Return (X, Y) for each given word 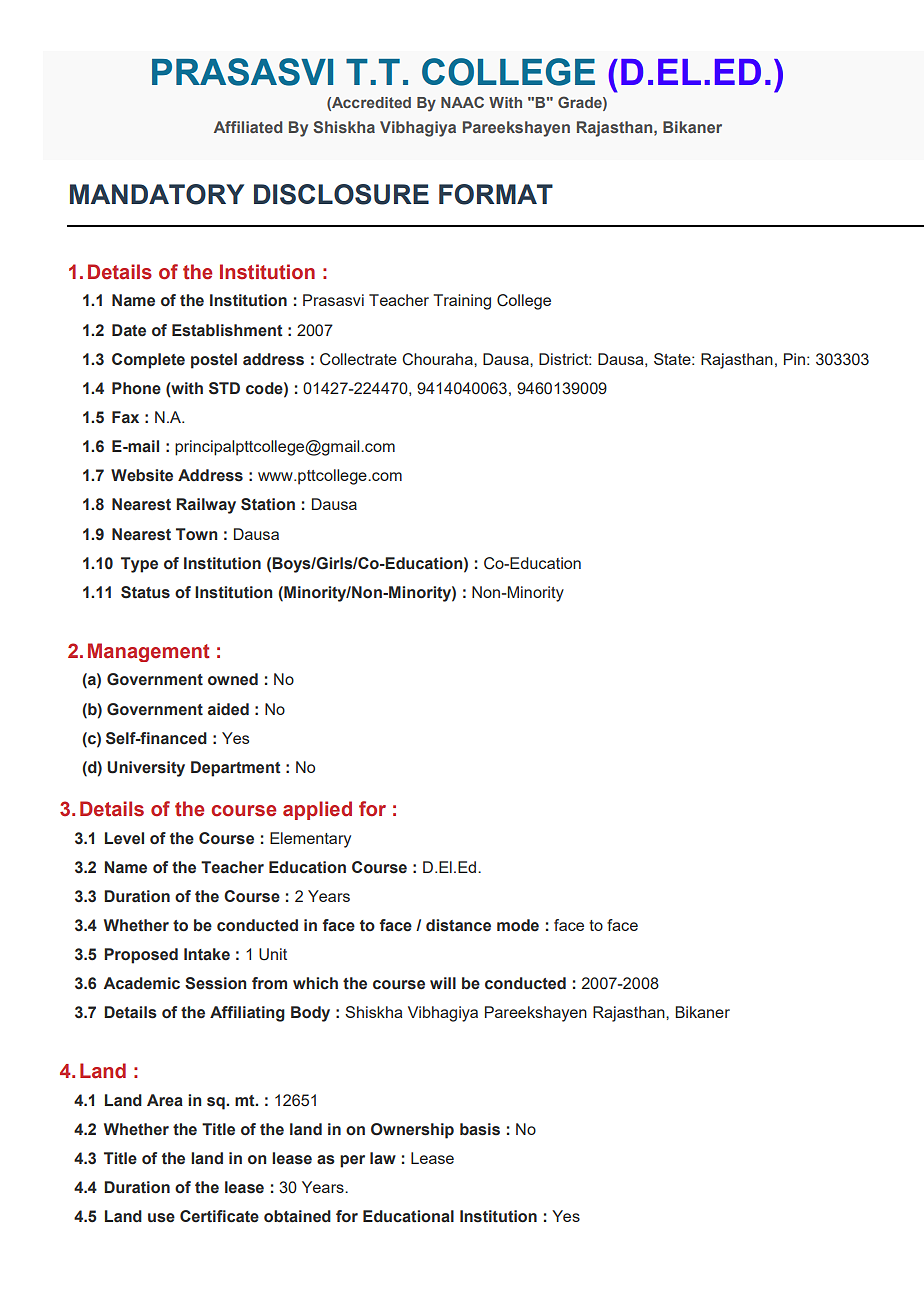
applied (317, 810)
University (146, 769)
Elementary (310, 840)
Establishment (227, 330)
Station (268, 504)
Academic (141, 983)
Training (462, 302)
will (443, 983)
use (161, 1218)
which (315, 983)
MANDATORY (157, 194)
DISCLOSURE (341, 194)
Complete (148, 361)
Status (145, 592)
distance (458, 925)
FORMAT (496, 194)
